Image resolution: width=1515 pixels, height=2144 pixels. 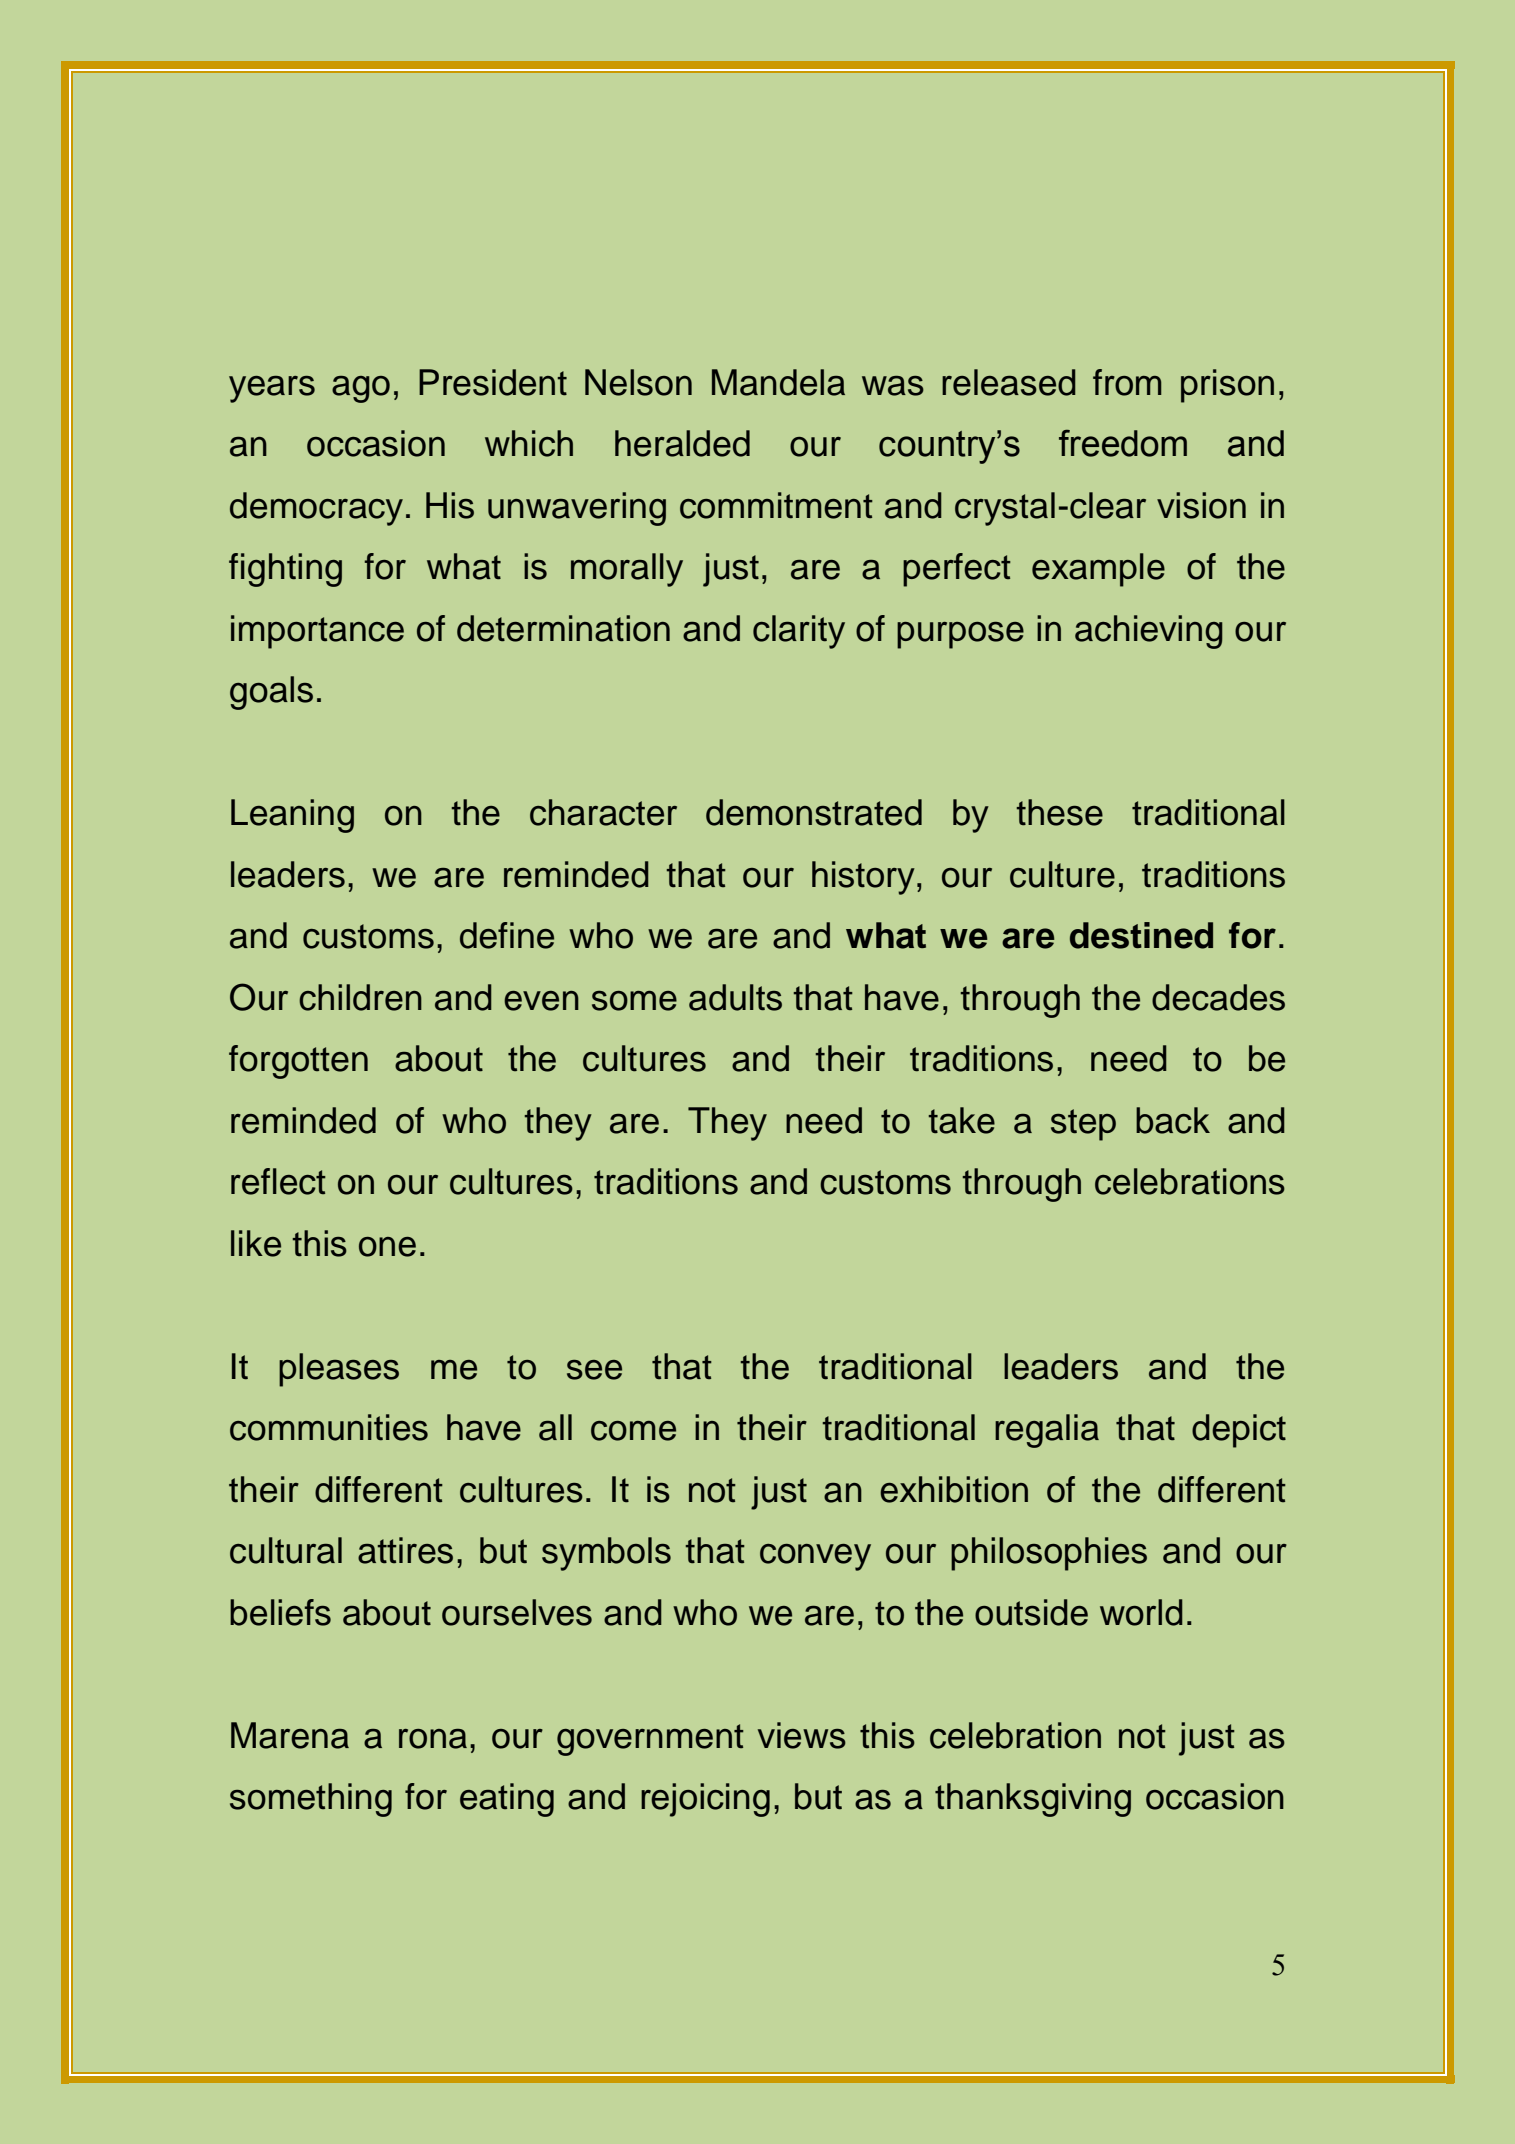 I want to click on pleases, so click(x=339, y=1370).
